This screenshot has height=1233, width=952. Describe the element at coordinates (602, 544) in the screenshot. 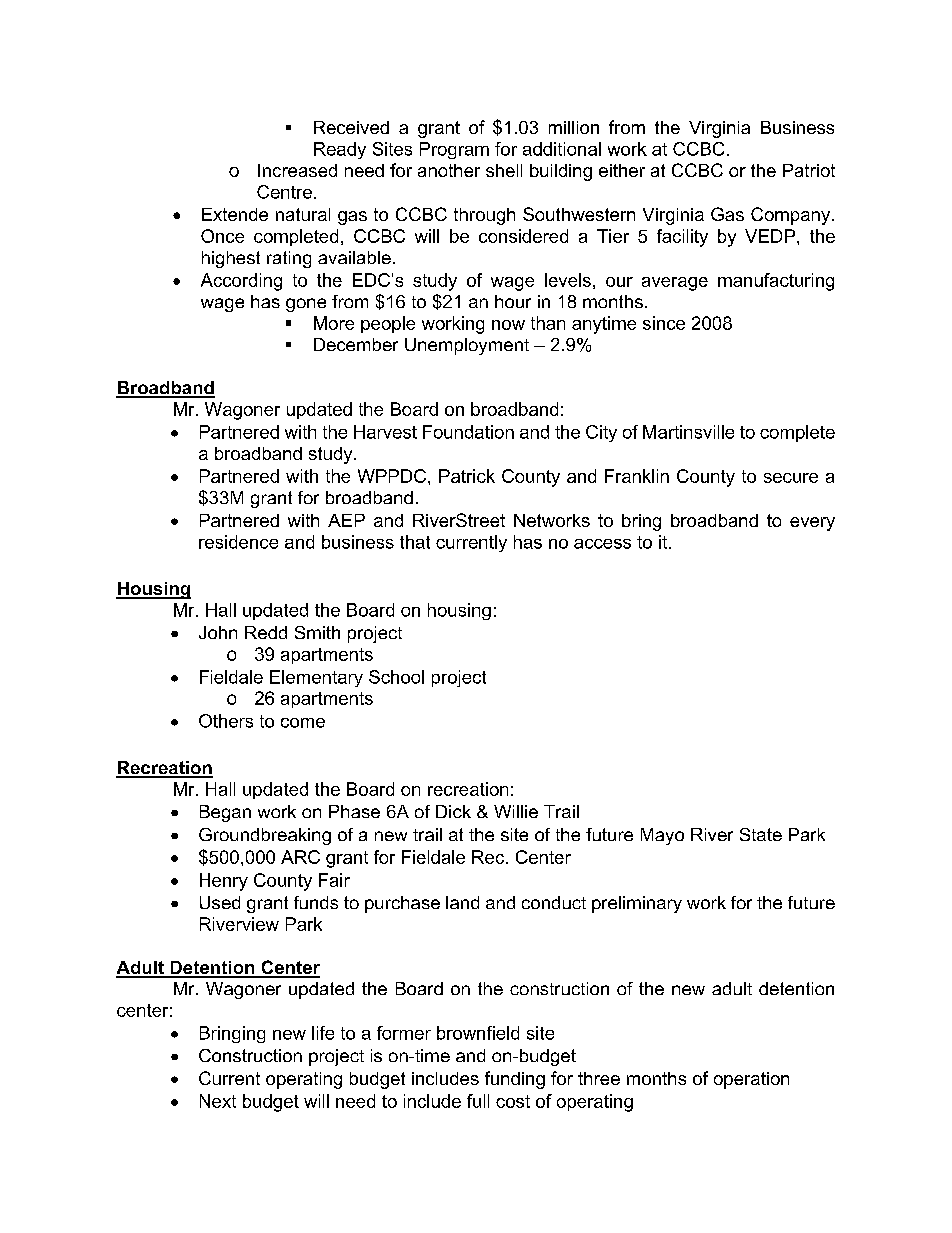

I see `access` at that location.
